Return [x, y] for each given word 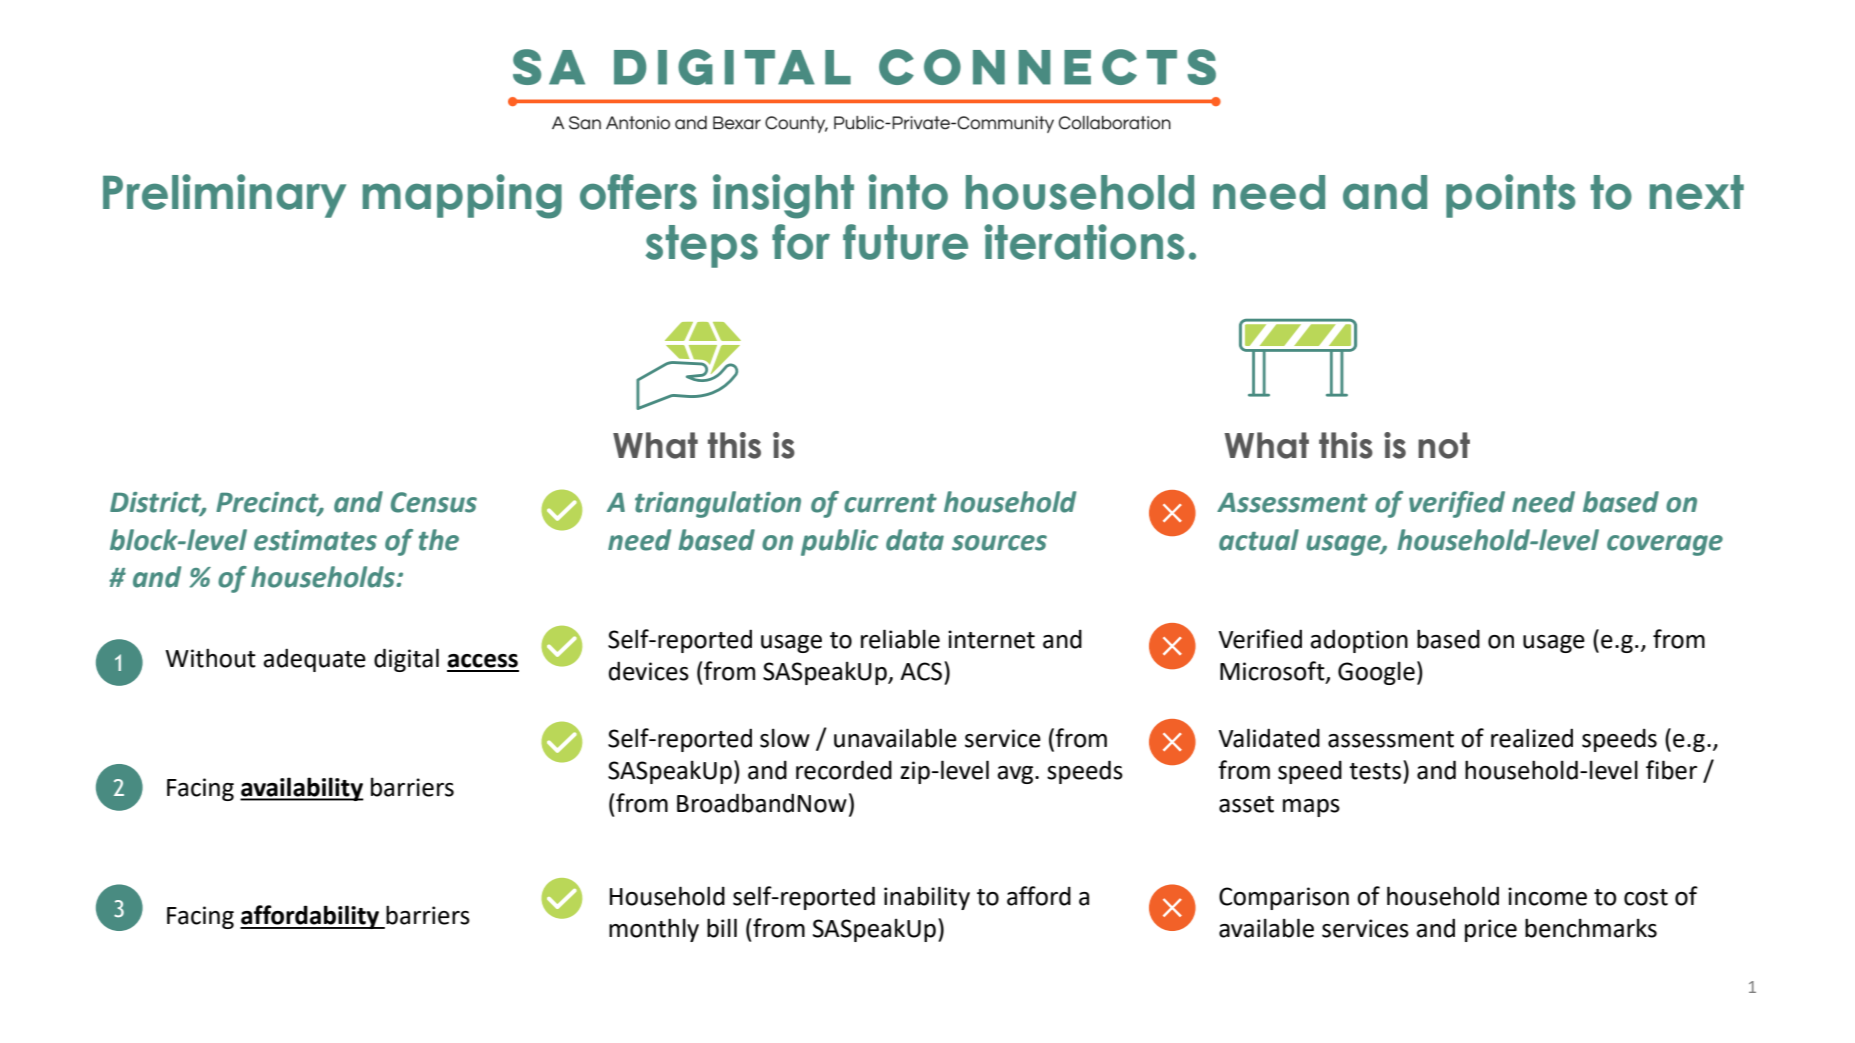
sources [999, 543]
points [1511, 196]
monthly [654, 930]
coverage [1665, 545]
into [908, 192]
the [439, 540]
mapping [462, 196]
